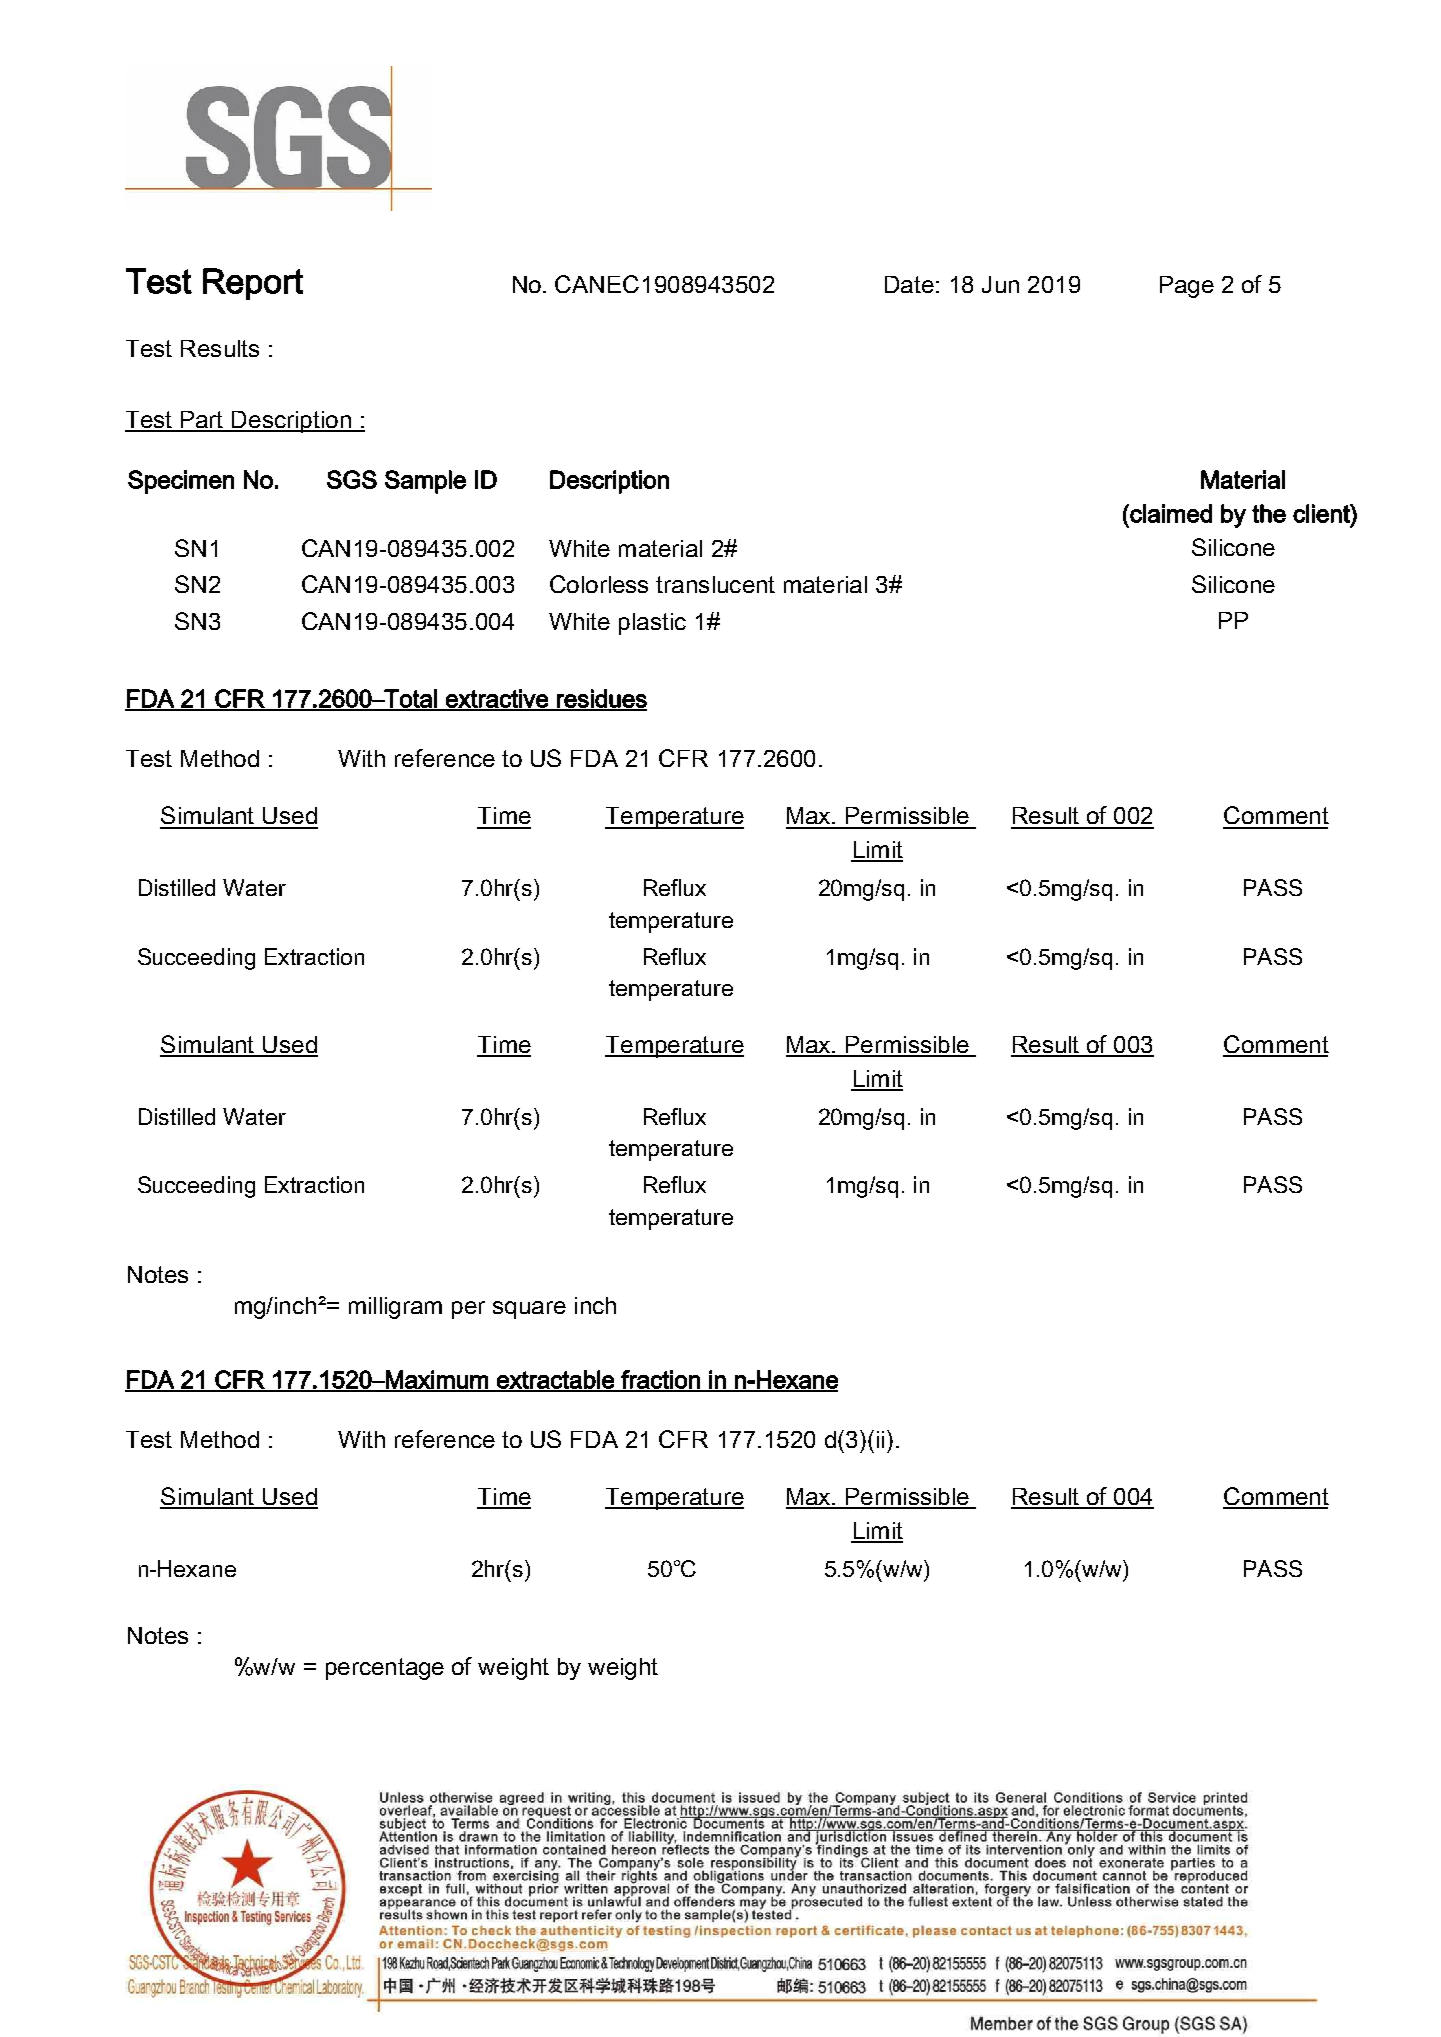 This page has height=2037, width=1441. Describe the element at coordinates (395, 1308) in the page. I see `milligram` at that location.
